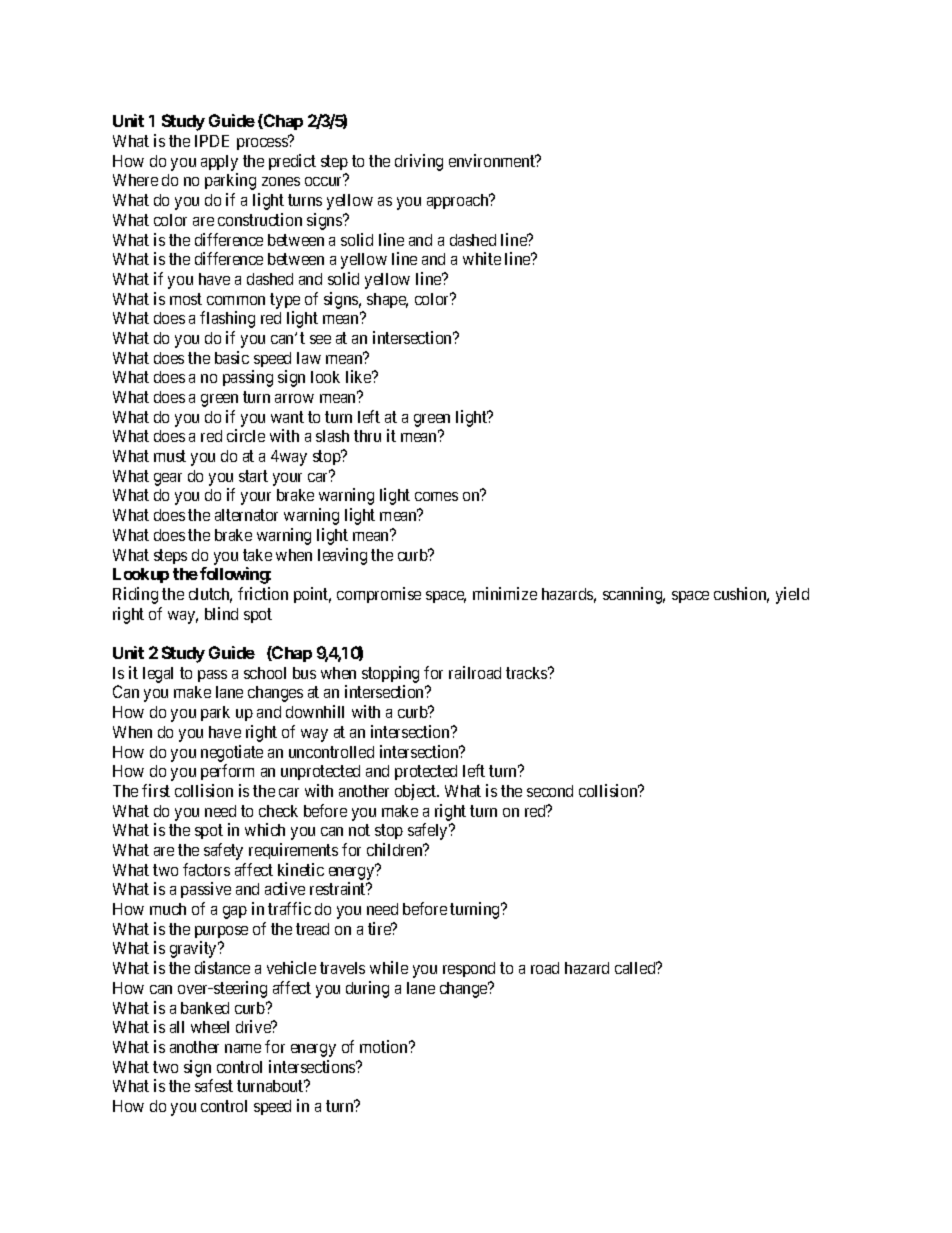 This page has height=1233, width=952. I want to click on blind, so click(221, 613).
